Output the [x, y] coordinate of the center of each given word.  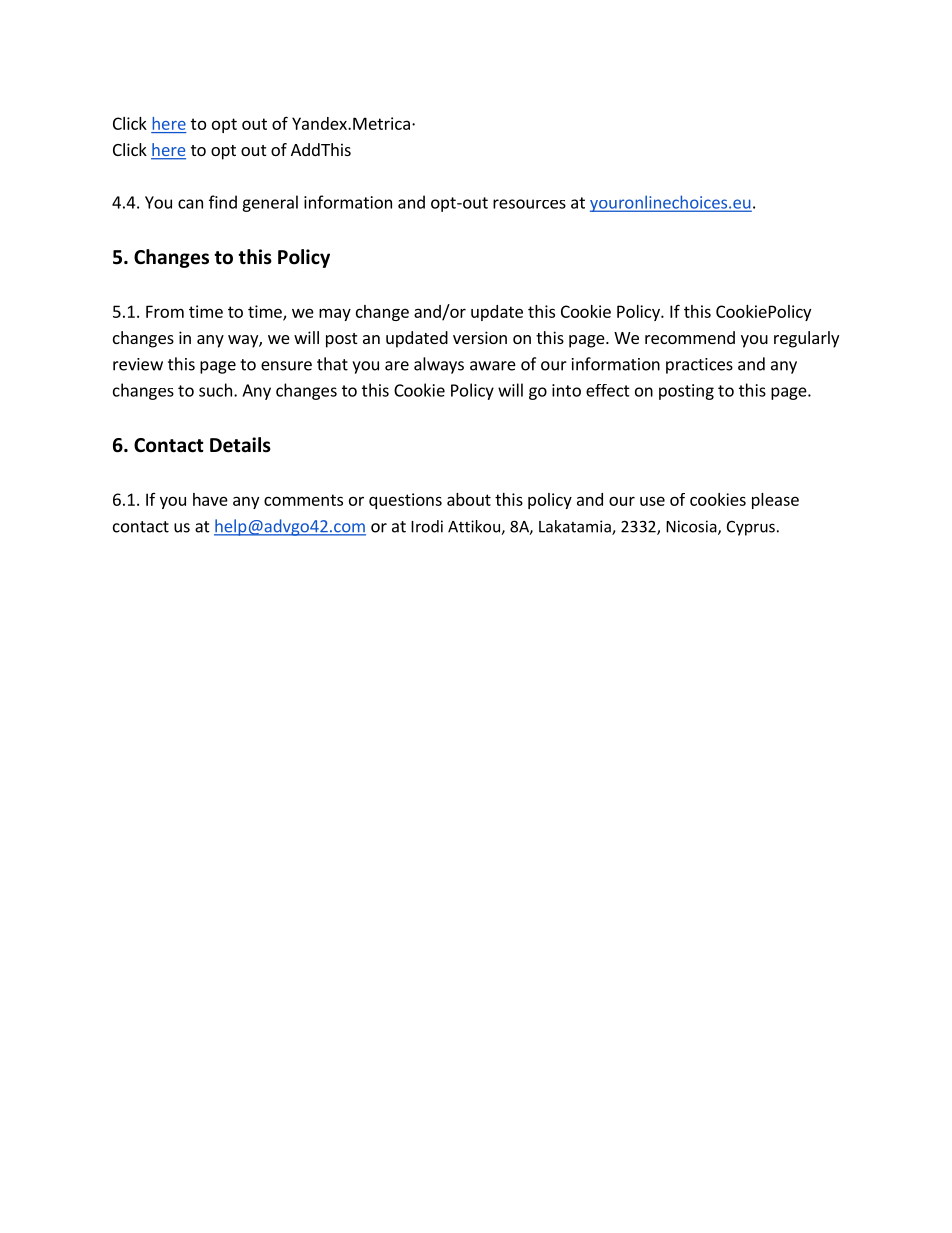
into [566, 390]
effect [608, 390]
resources [529, 204]
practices [699, 366]
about [469, 499]
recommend [690, 337]
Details [240, 445]
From [165, 311]
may [335, 314]
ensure [286, 366]
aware [493, 366]
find [223, 202]
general [270, 203]
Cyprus [751, 528]
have [210, 499]
